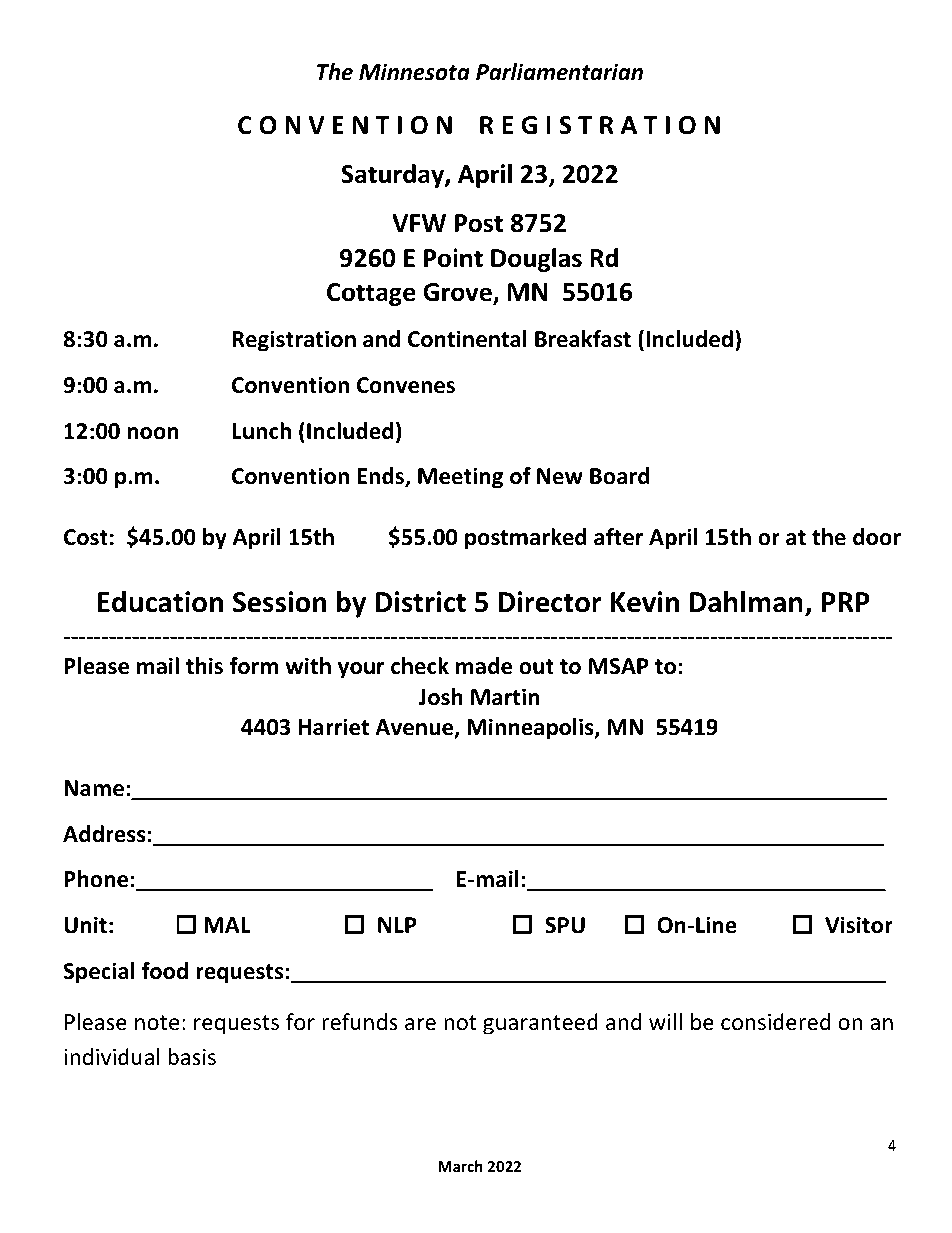 This screenshot has width=952, height=1233. Describe the element at coordinates (460, 478) in the screenshot. I see `Meeting` at that location.
